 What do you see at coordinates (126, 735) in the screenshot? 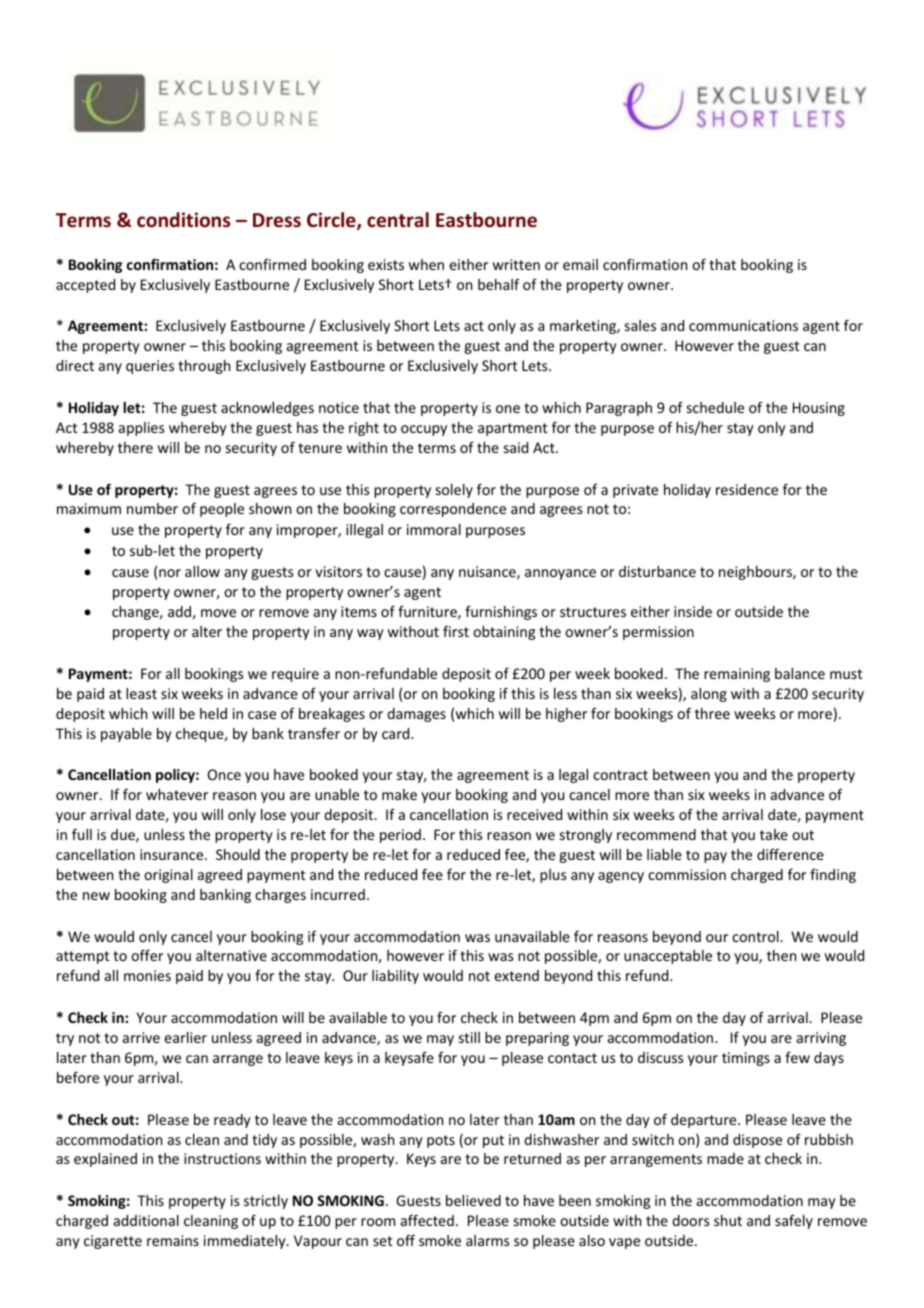
I see `payable` at bounding box center [126, 735].
